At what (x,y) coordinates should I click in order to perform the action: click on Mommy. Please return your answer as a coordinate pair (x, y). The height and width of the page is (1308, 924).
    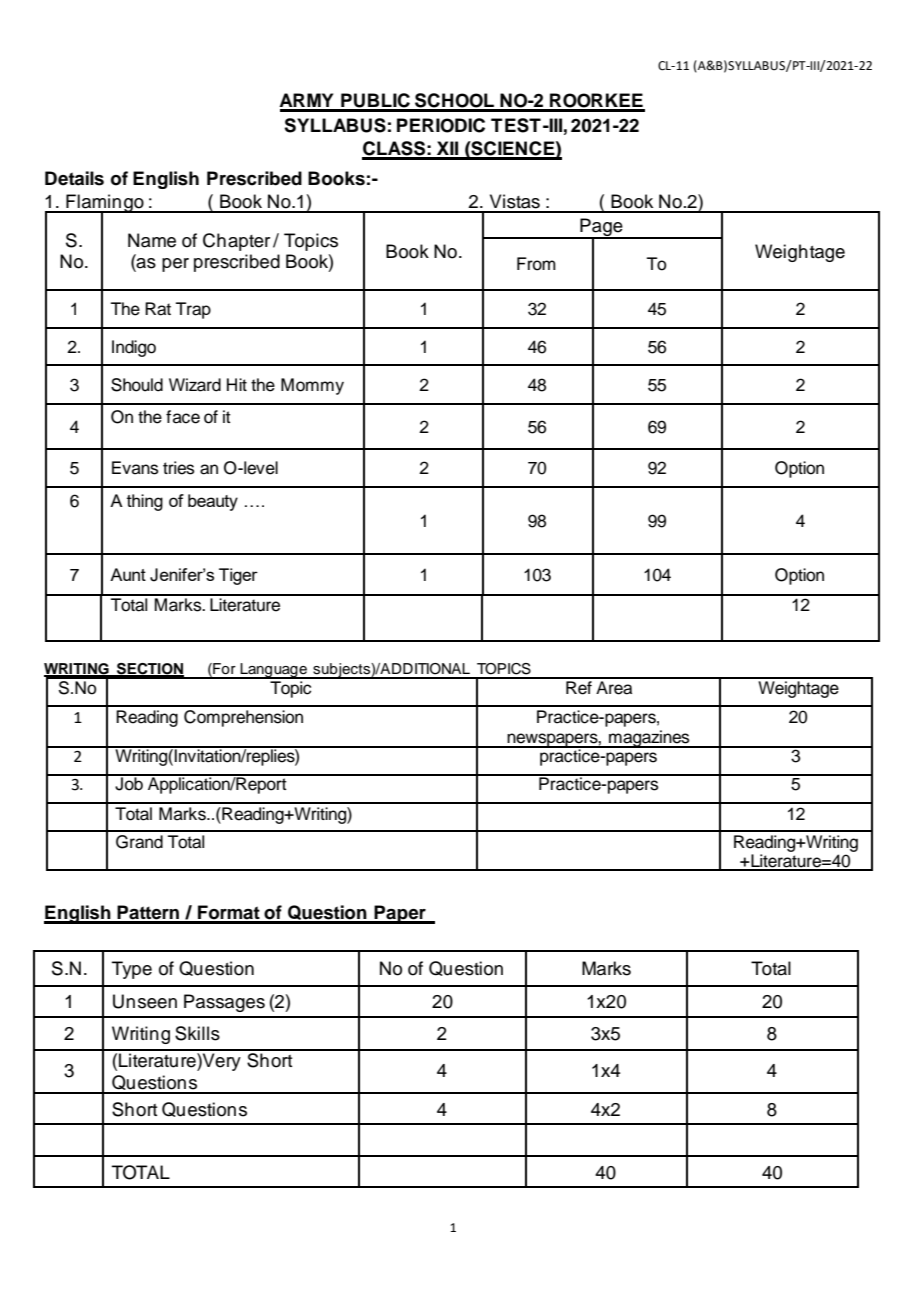
    Looking at the image, I should click on (312, 386).
